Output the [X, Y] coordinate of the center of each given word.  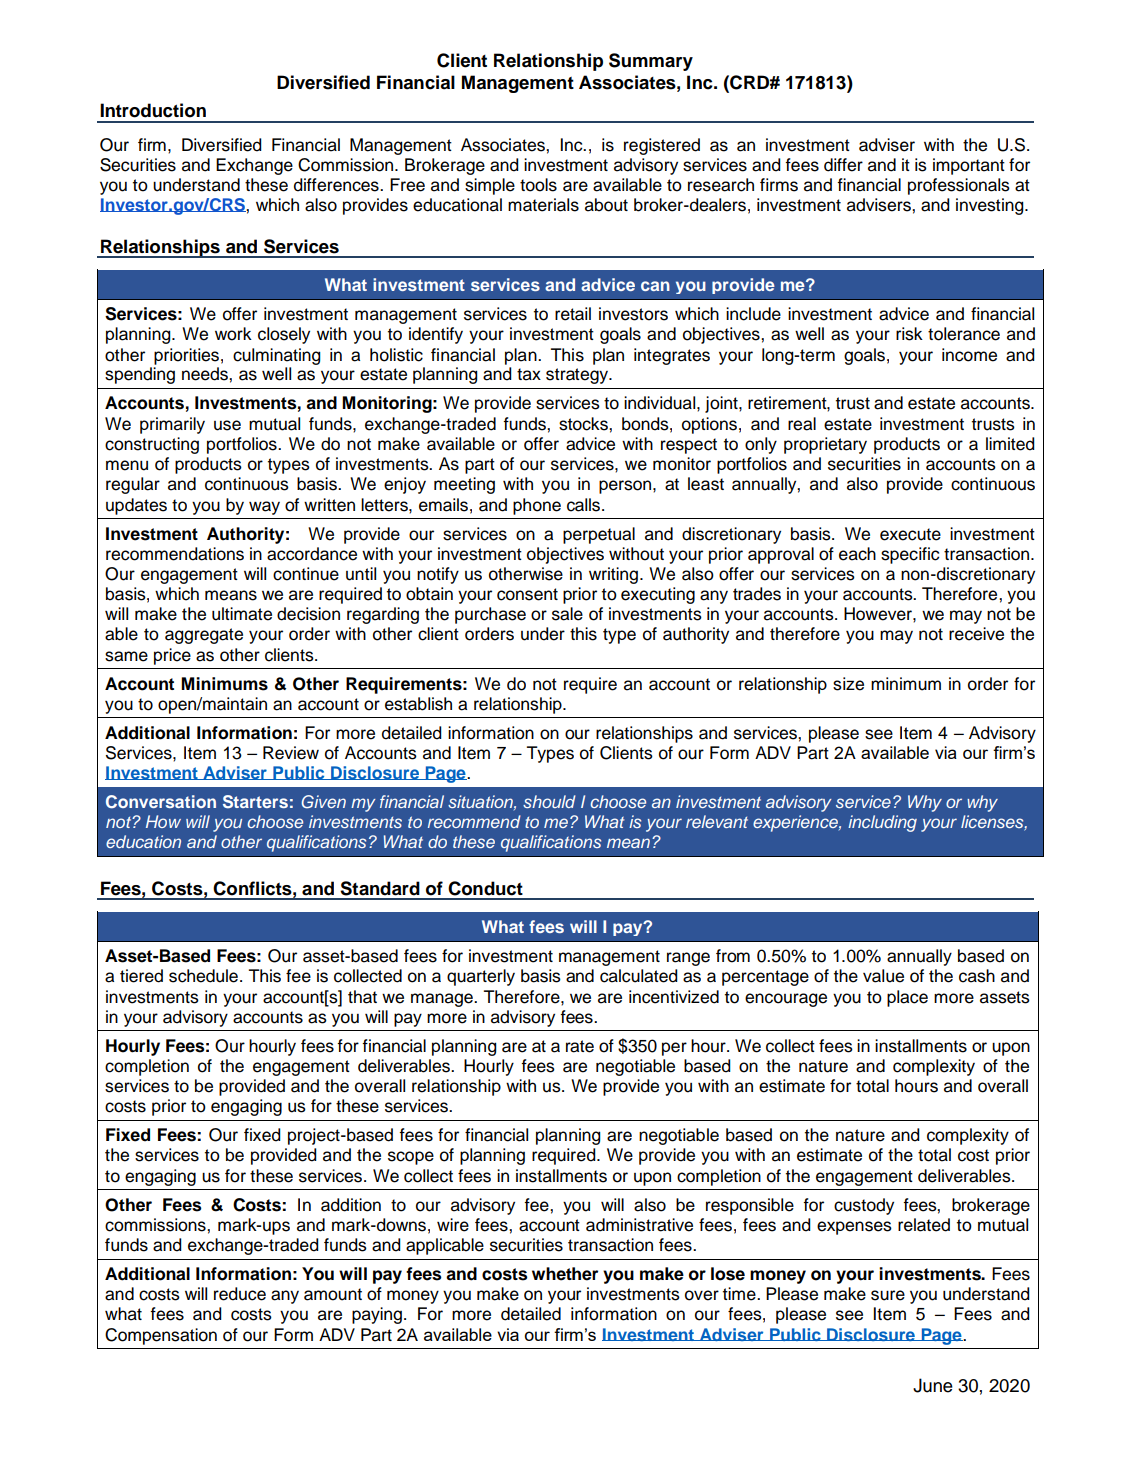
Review [291, 753]
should [549, 801]
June [933, 1385]
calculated [639, 976]
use [227, 425]
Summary [651, 62]
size [848, 684]
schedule [203, 976]
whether [565, 1274]
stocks [584, 424]
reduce [240, 1294]
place [907, 998]
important [969, 166]
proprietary [825, 445]
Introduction [153, 110]
